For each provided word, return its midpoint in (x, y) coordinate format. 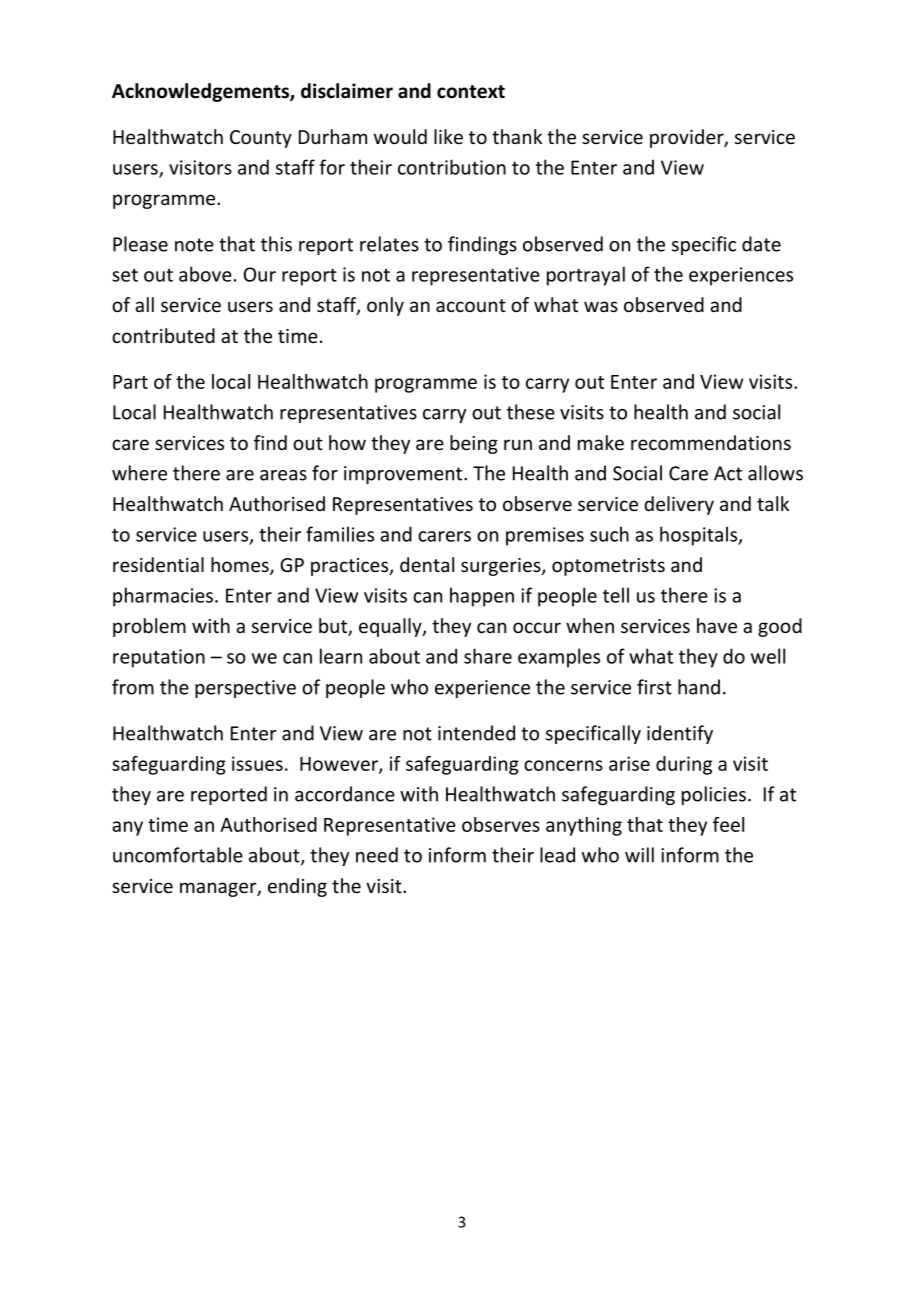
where (139, 473)
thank (517, 136)
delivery (679, 505)
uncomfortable (178, 855)
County (261, 139)
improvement (404, 475)
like (448, 136)
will (639, 855)
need (377, 855)
